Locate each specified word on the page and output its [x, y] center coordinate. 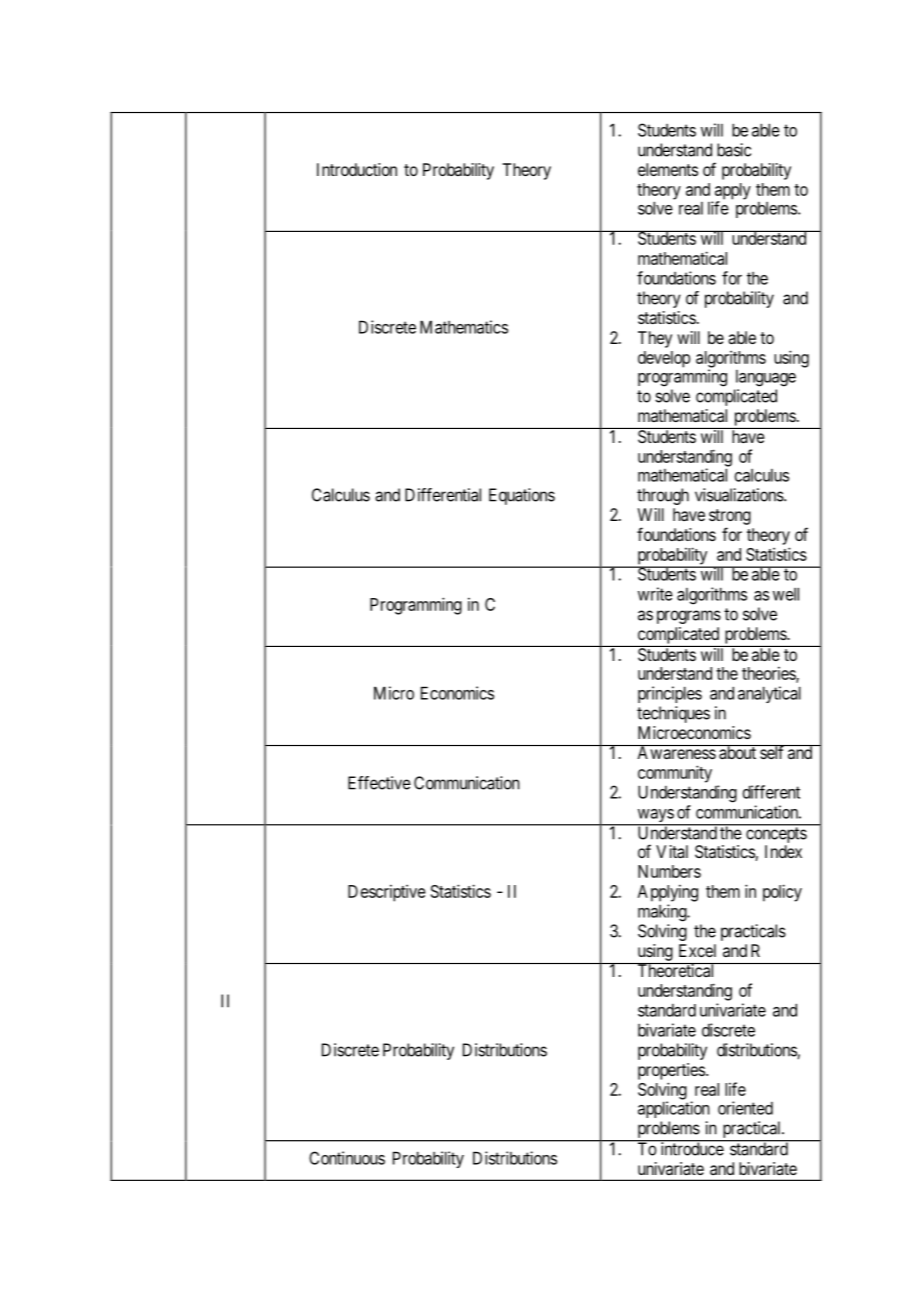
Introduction [357, 169]
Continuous [347, 1158]
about [738, 752]
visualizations [739, 495]
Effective [379, 783]
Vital [672, 851]
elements [668, 169]
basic [734, 150]
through [663, 496]
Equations [522, 496]
